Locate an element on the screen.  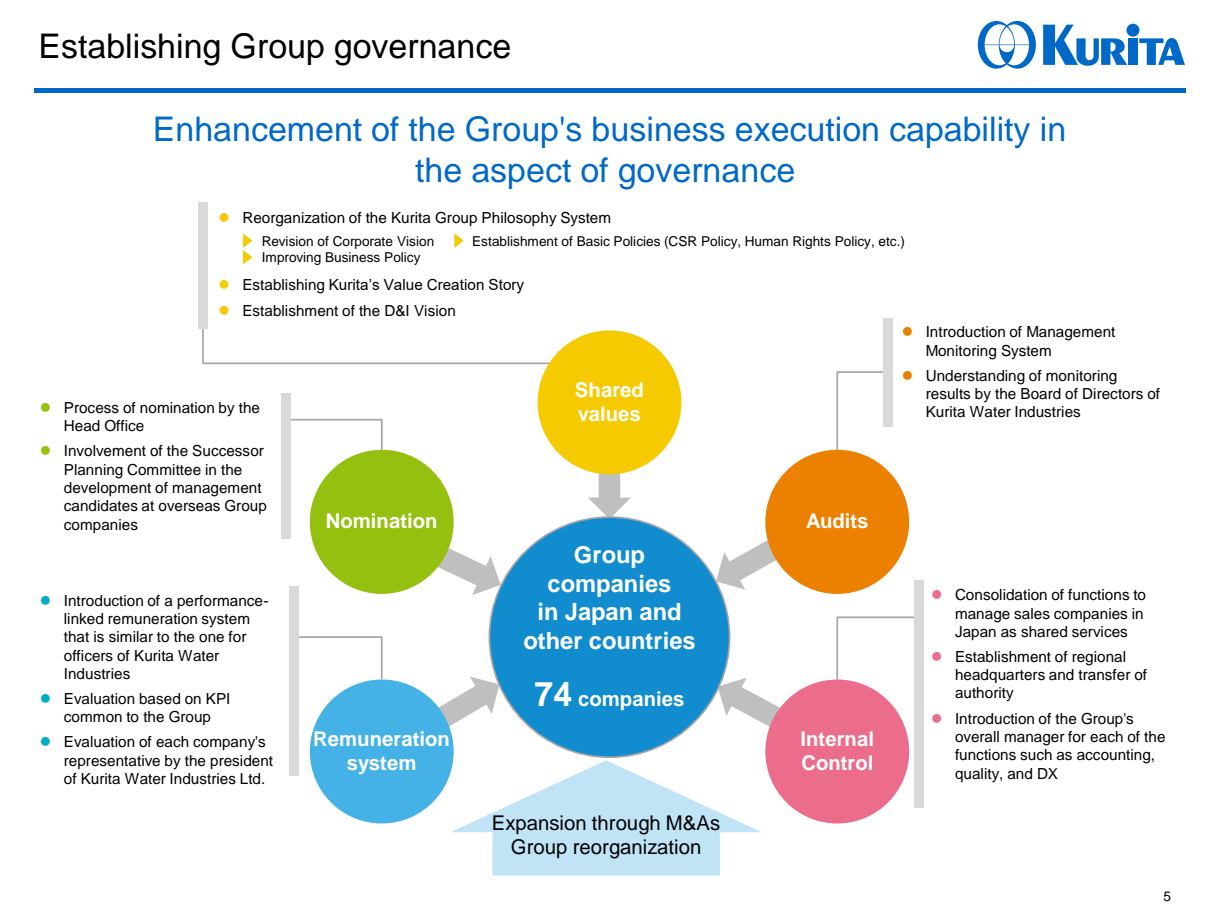
Enhancement is located at coordinates (258, 129).
